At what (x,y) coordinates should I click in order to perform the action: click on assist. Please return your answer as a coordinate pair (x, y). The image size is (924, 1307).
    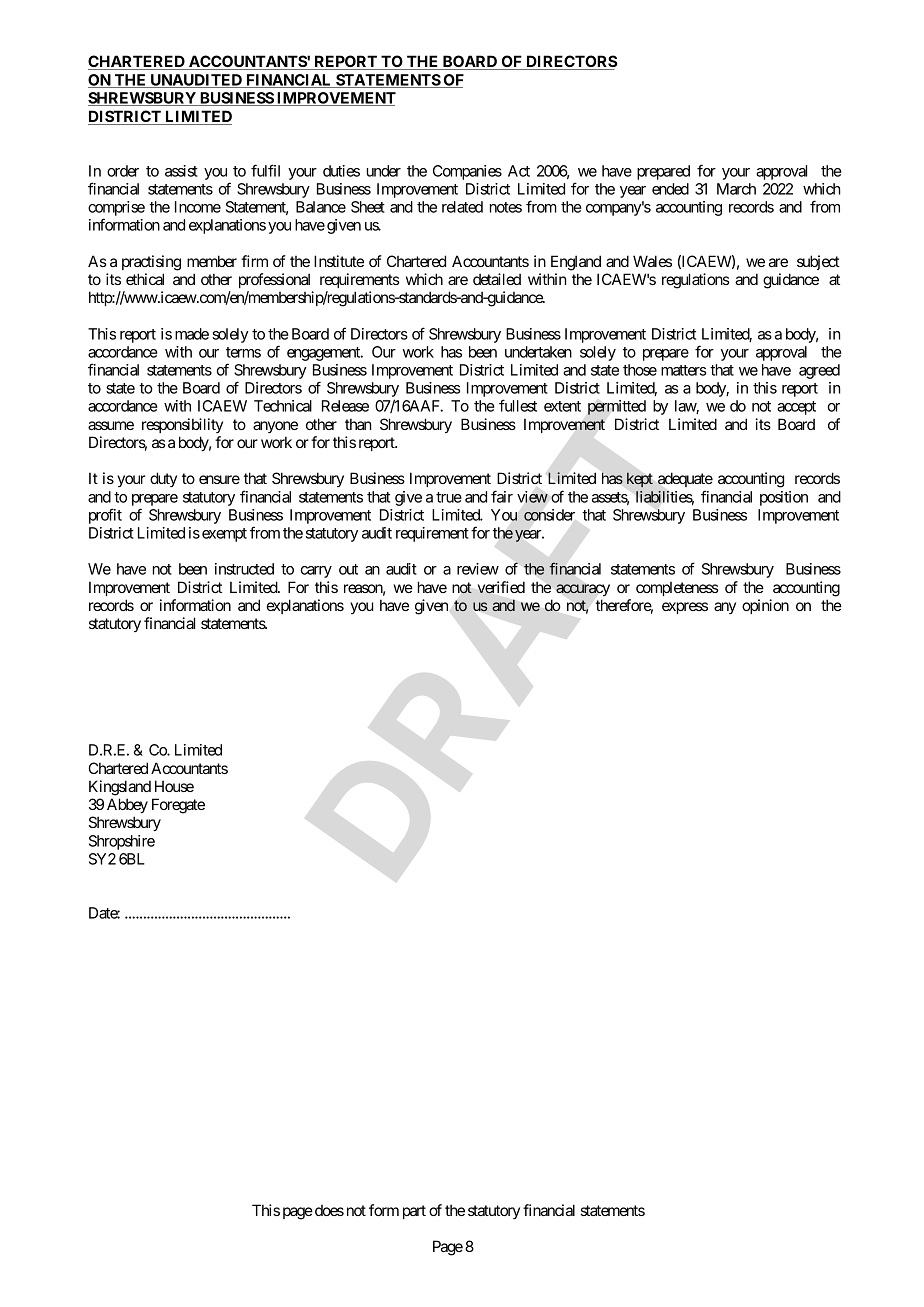
    Looking at the image, I should click on (181, 171).
